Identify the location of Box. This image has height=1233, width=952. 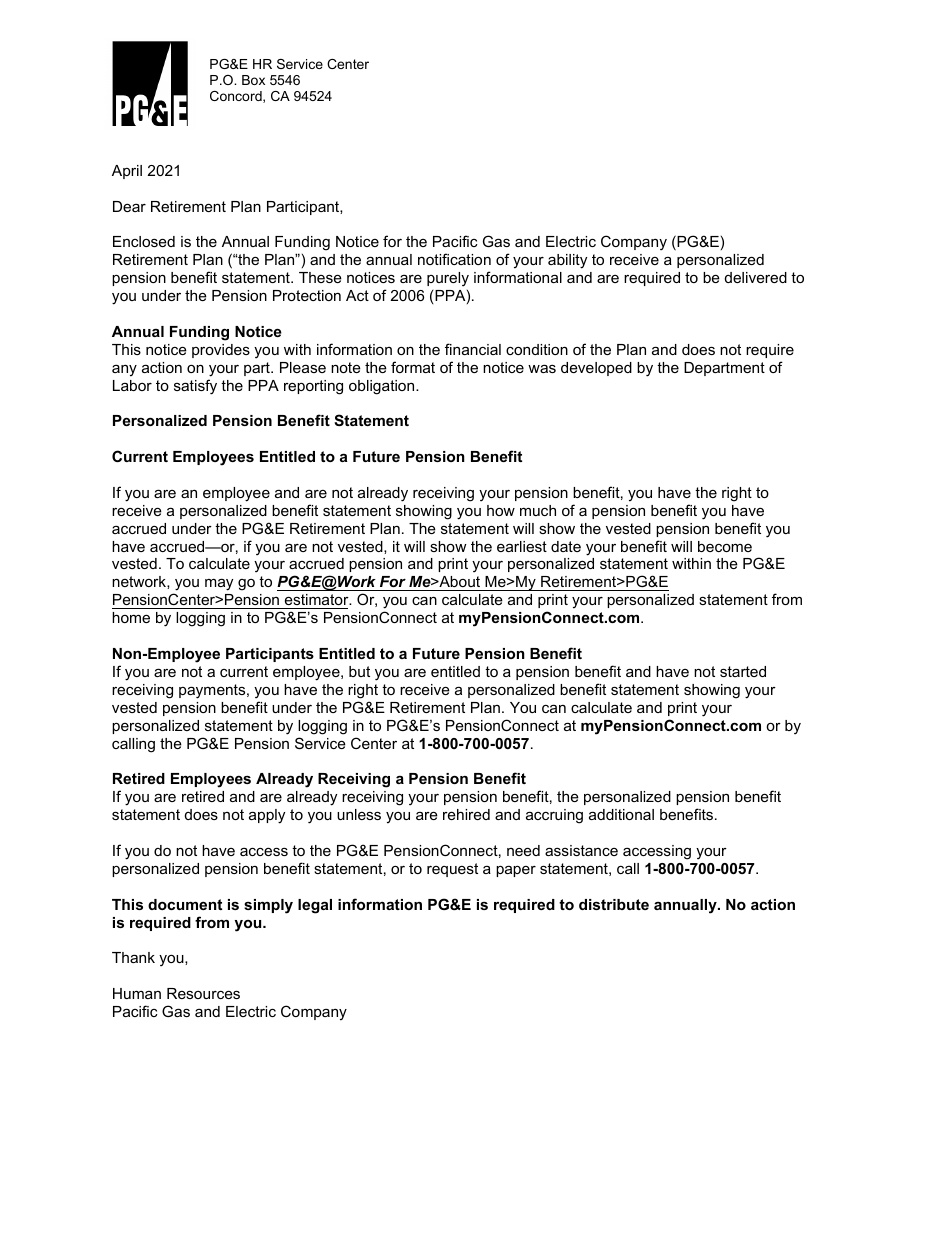
(253, 80).
